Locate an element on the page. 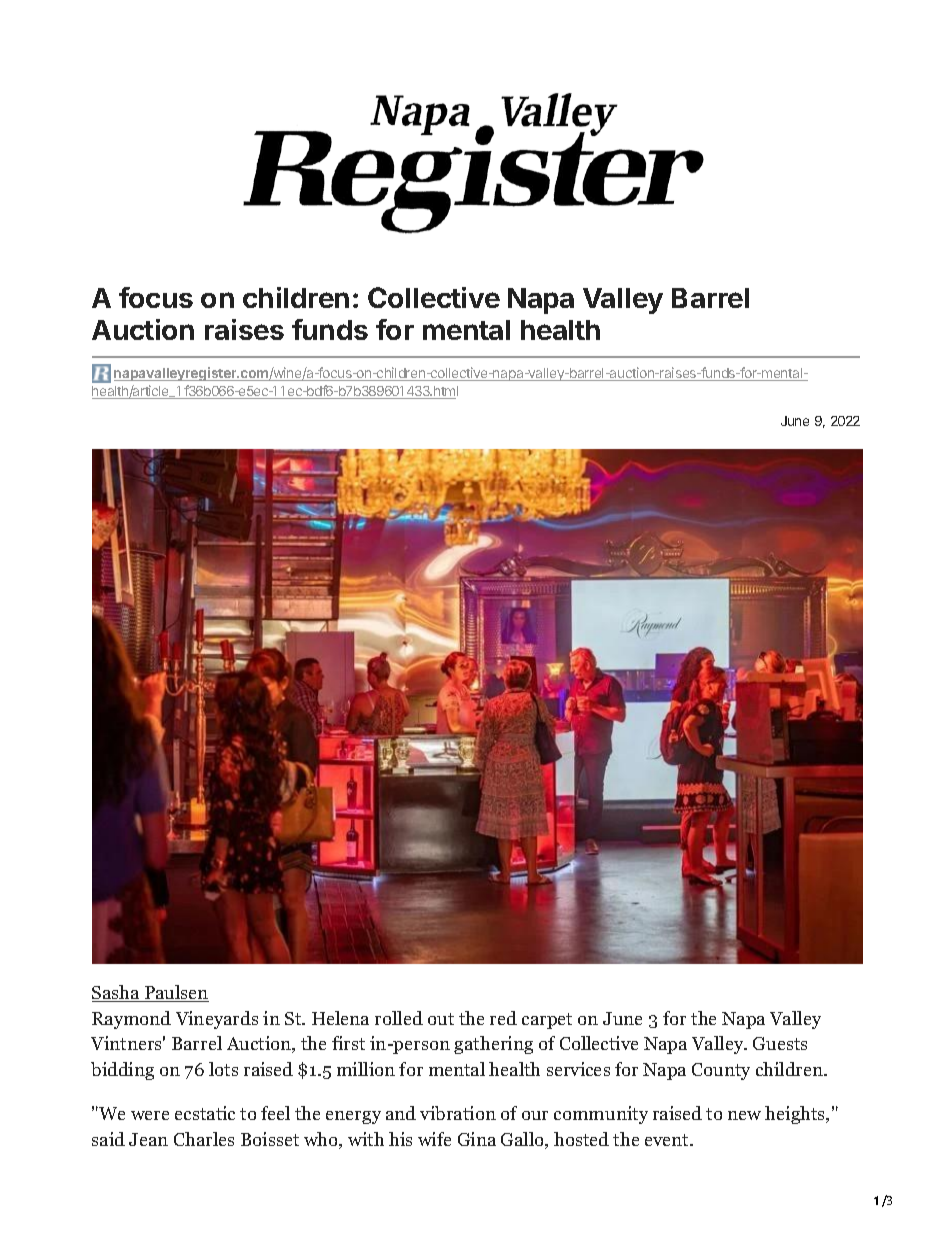  red is located at coordinates (503, 1018).
